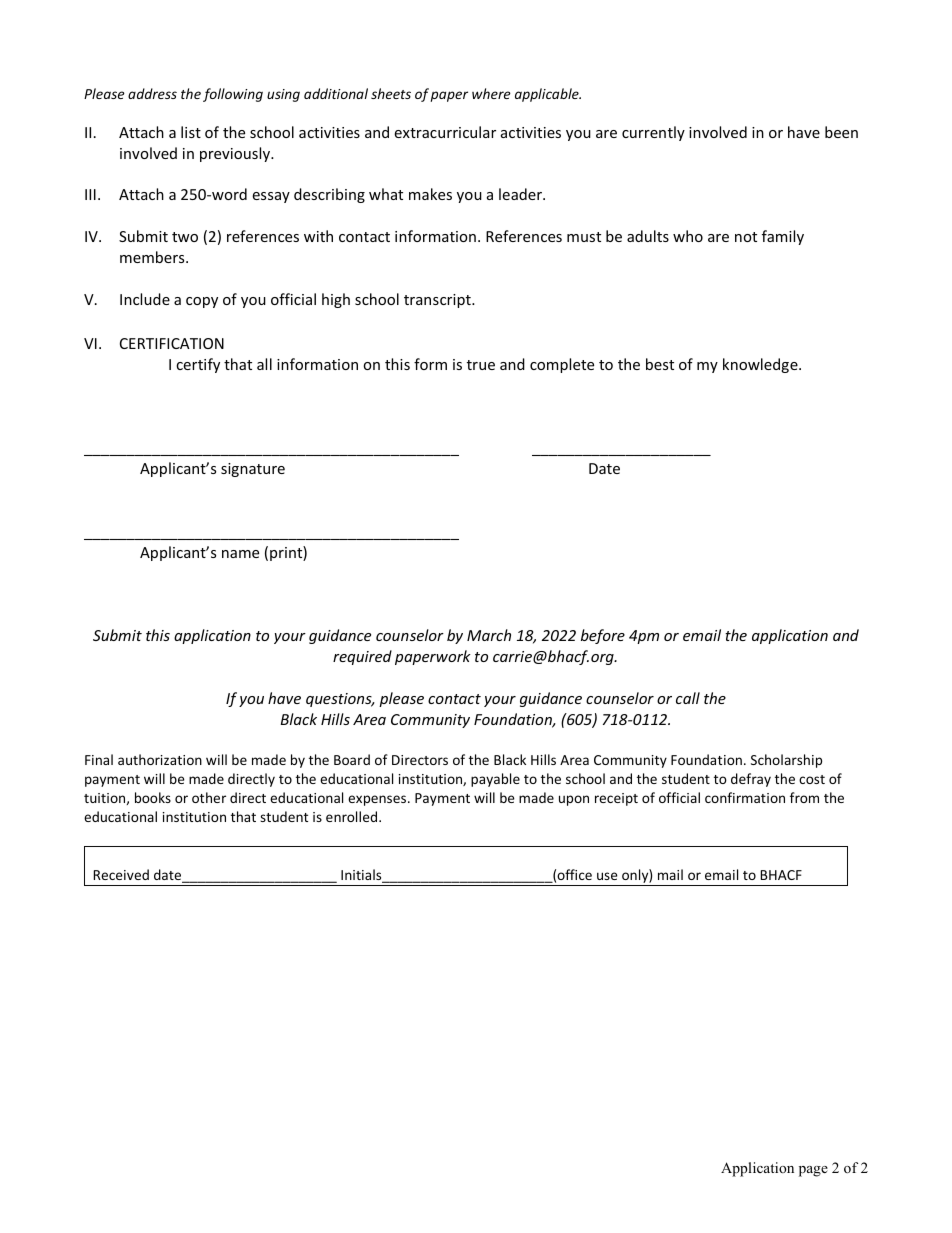 This page has height=1233, width=952. I want to click on Received, so click(121, 874).
